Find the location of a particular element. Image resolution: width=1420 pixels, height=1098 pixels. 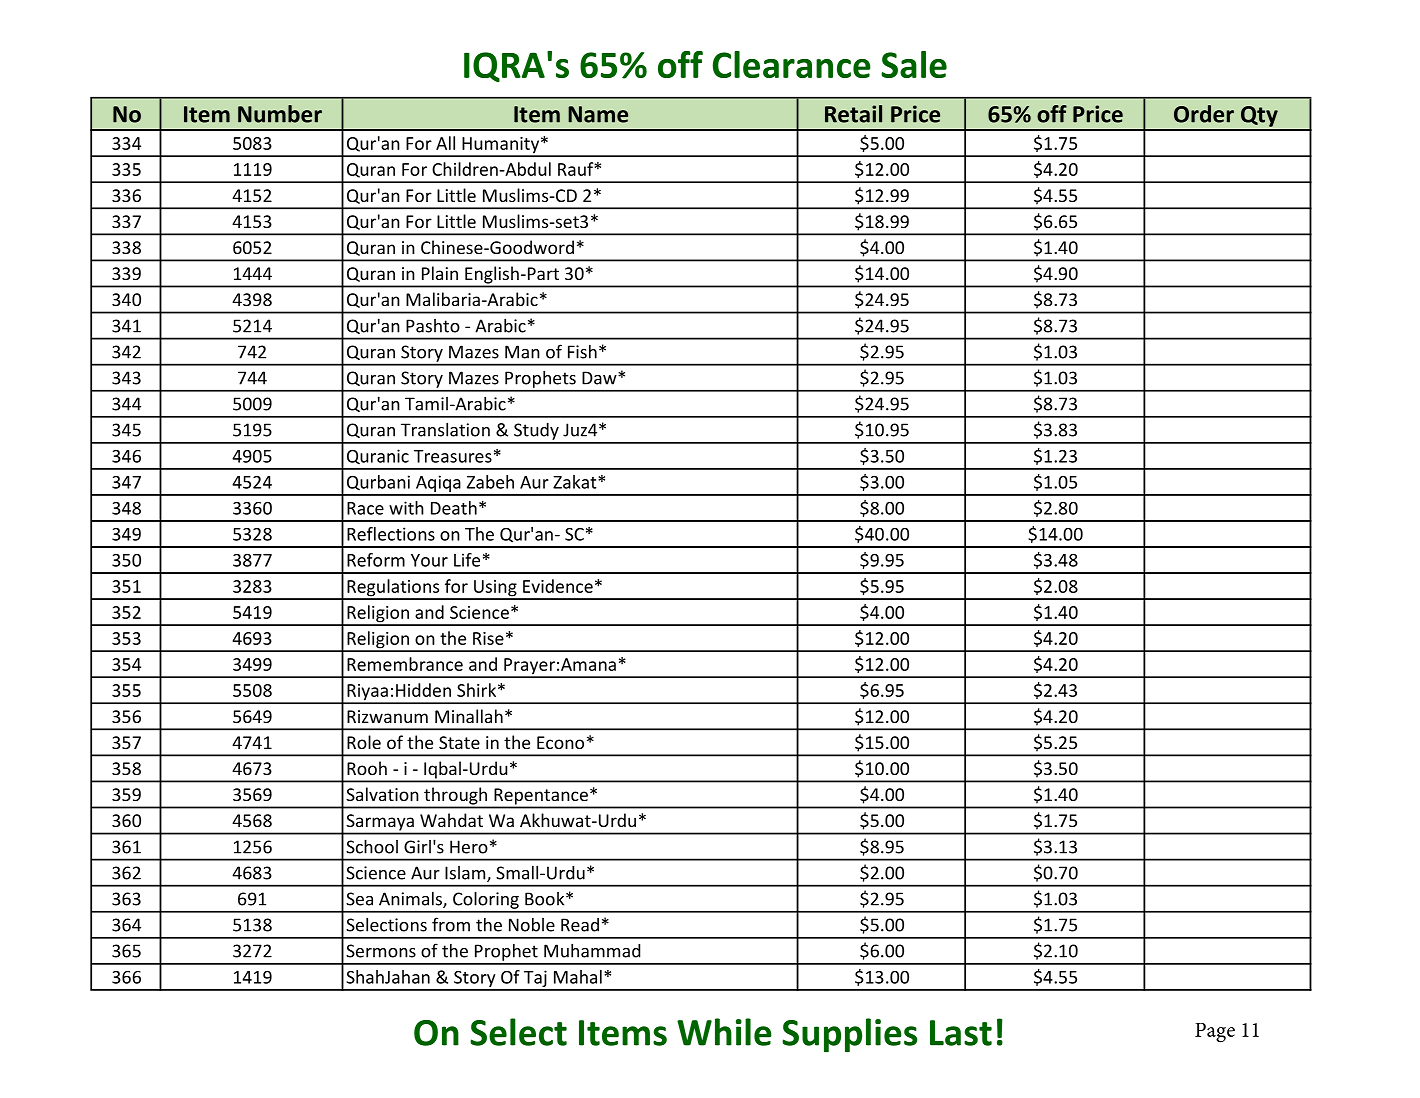

Order is located at coordinates (1204, 114).
